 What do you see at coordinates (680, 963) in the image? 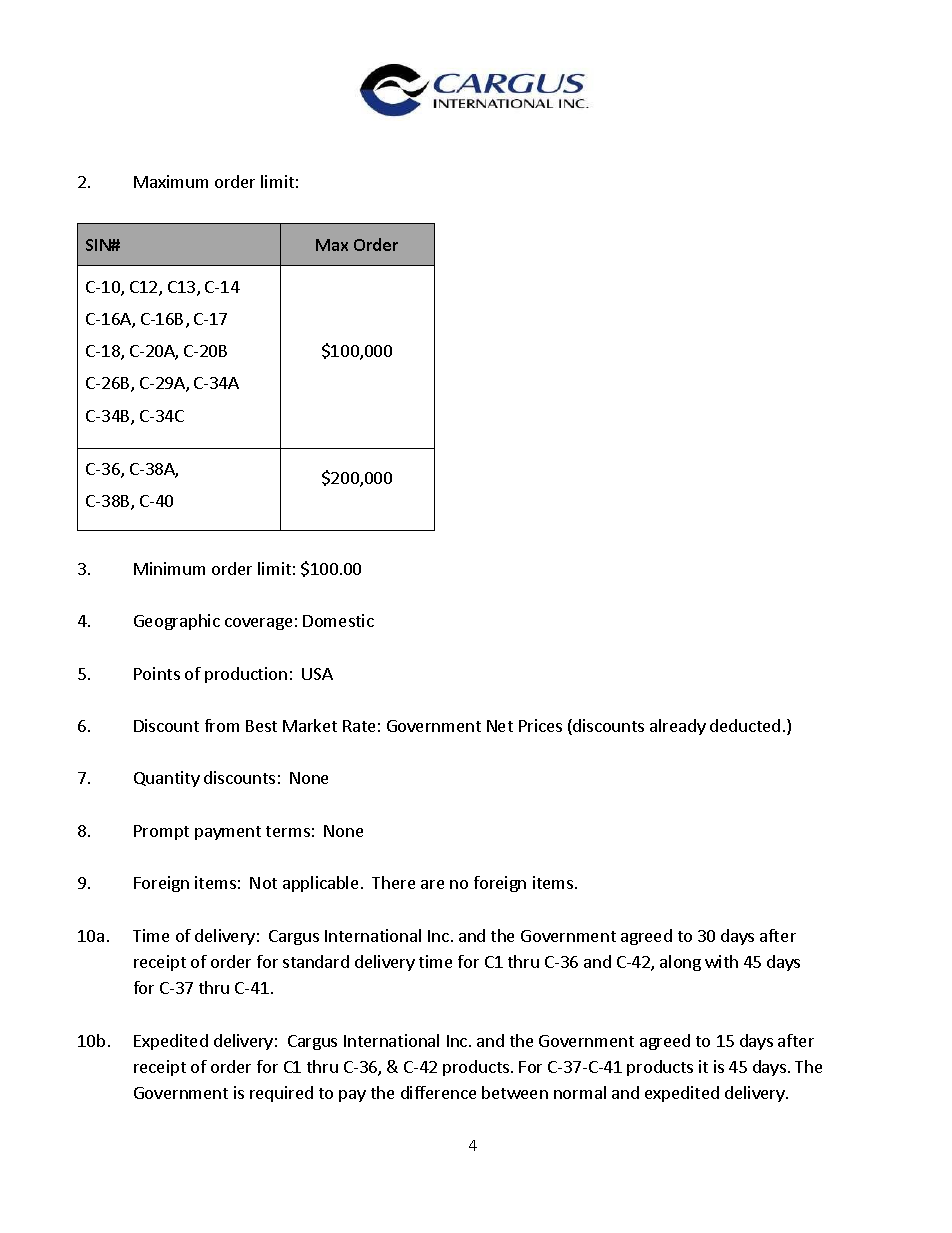
I see `along` at bounding box center [680, 963].
